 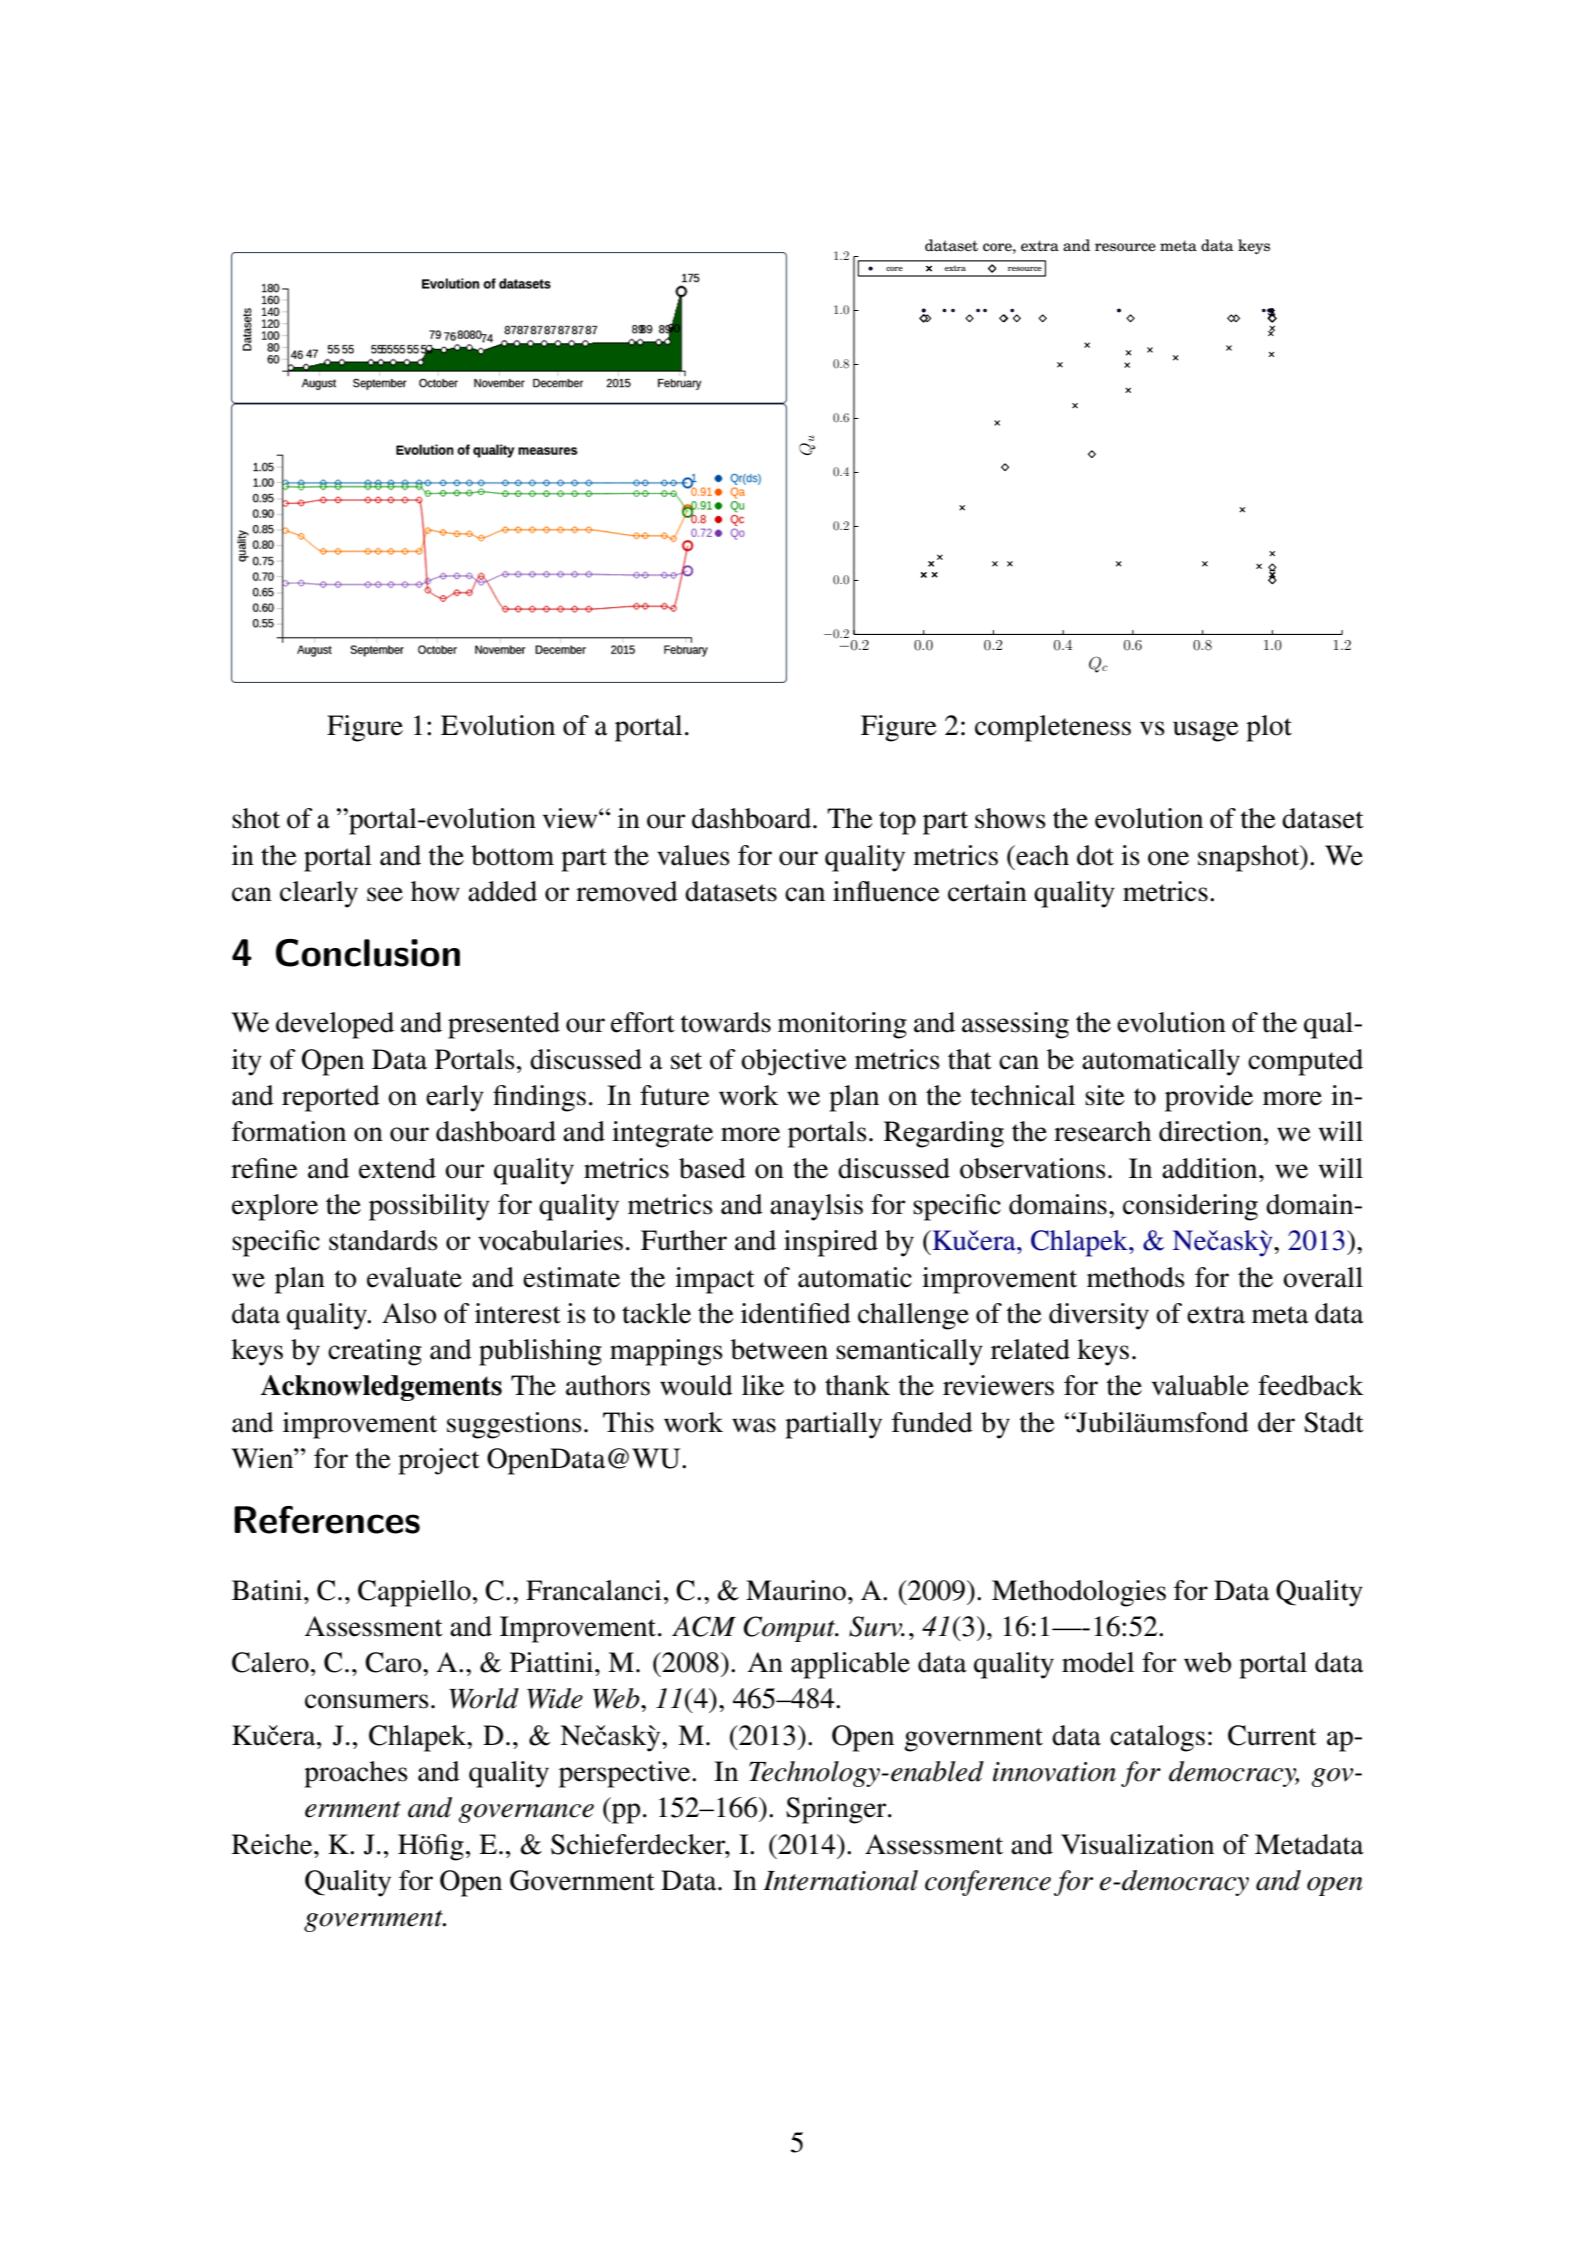 I want to click on valuable, so click(x=1200, y=1385).
